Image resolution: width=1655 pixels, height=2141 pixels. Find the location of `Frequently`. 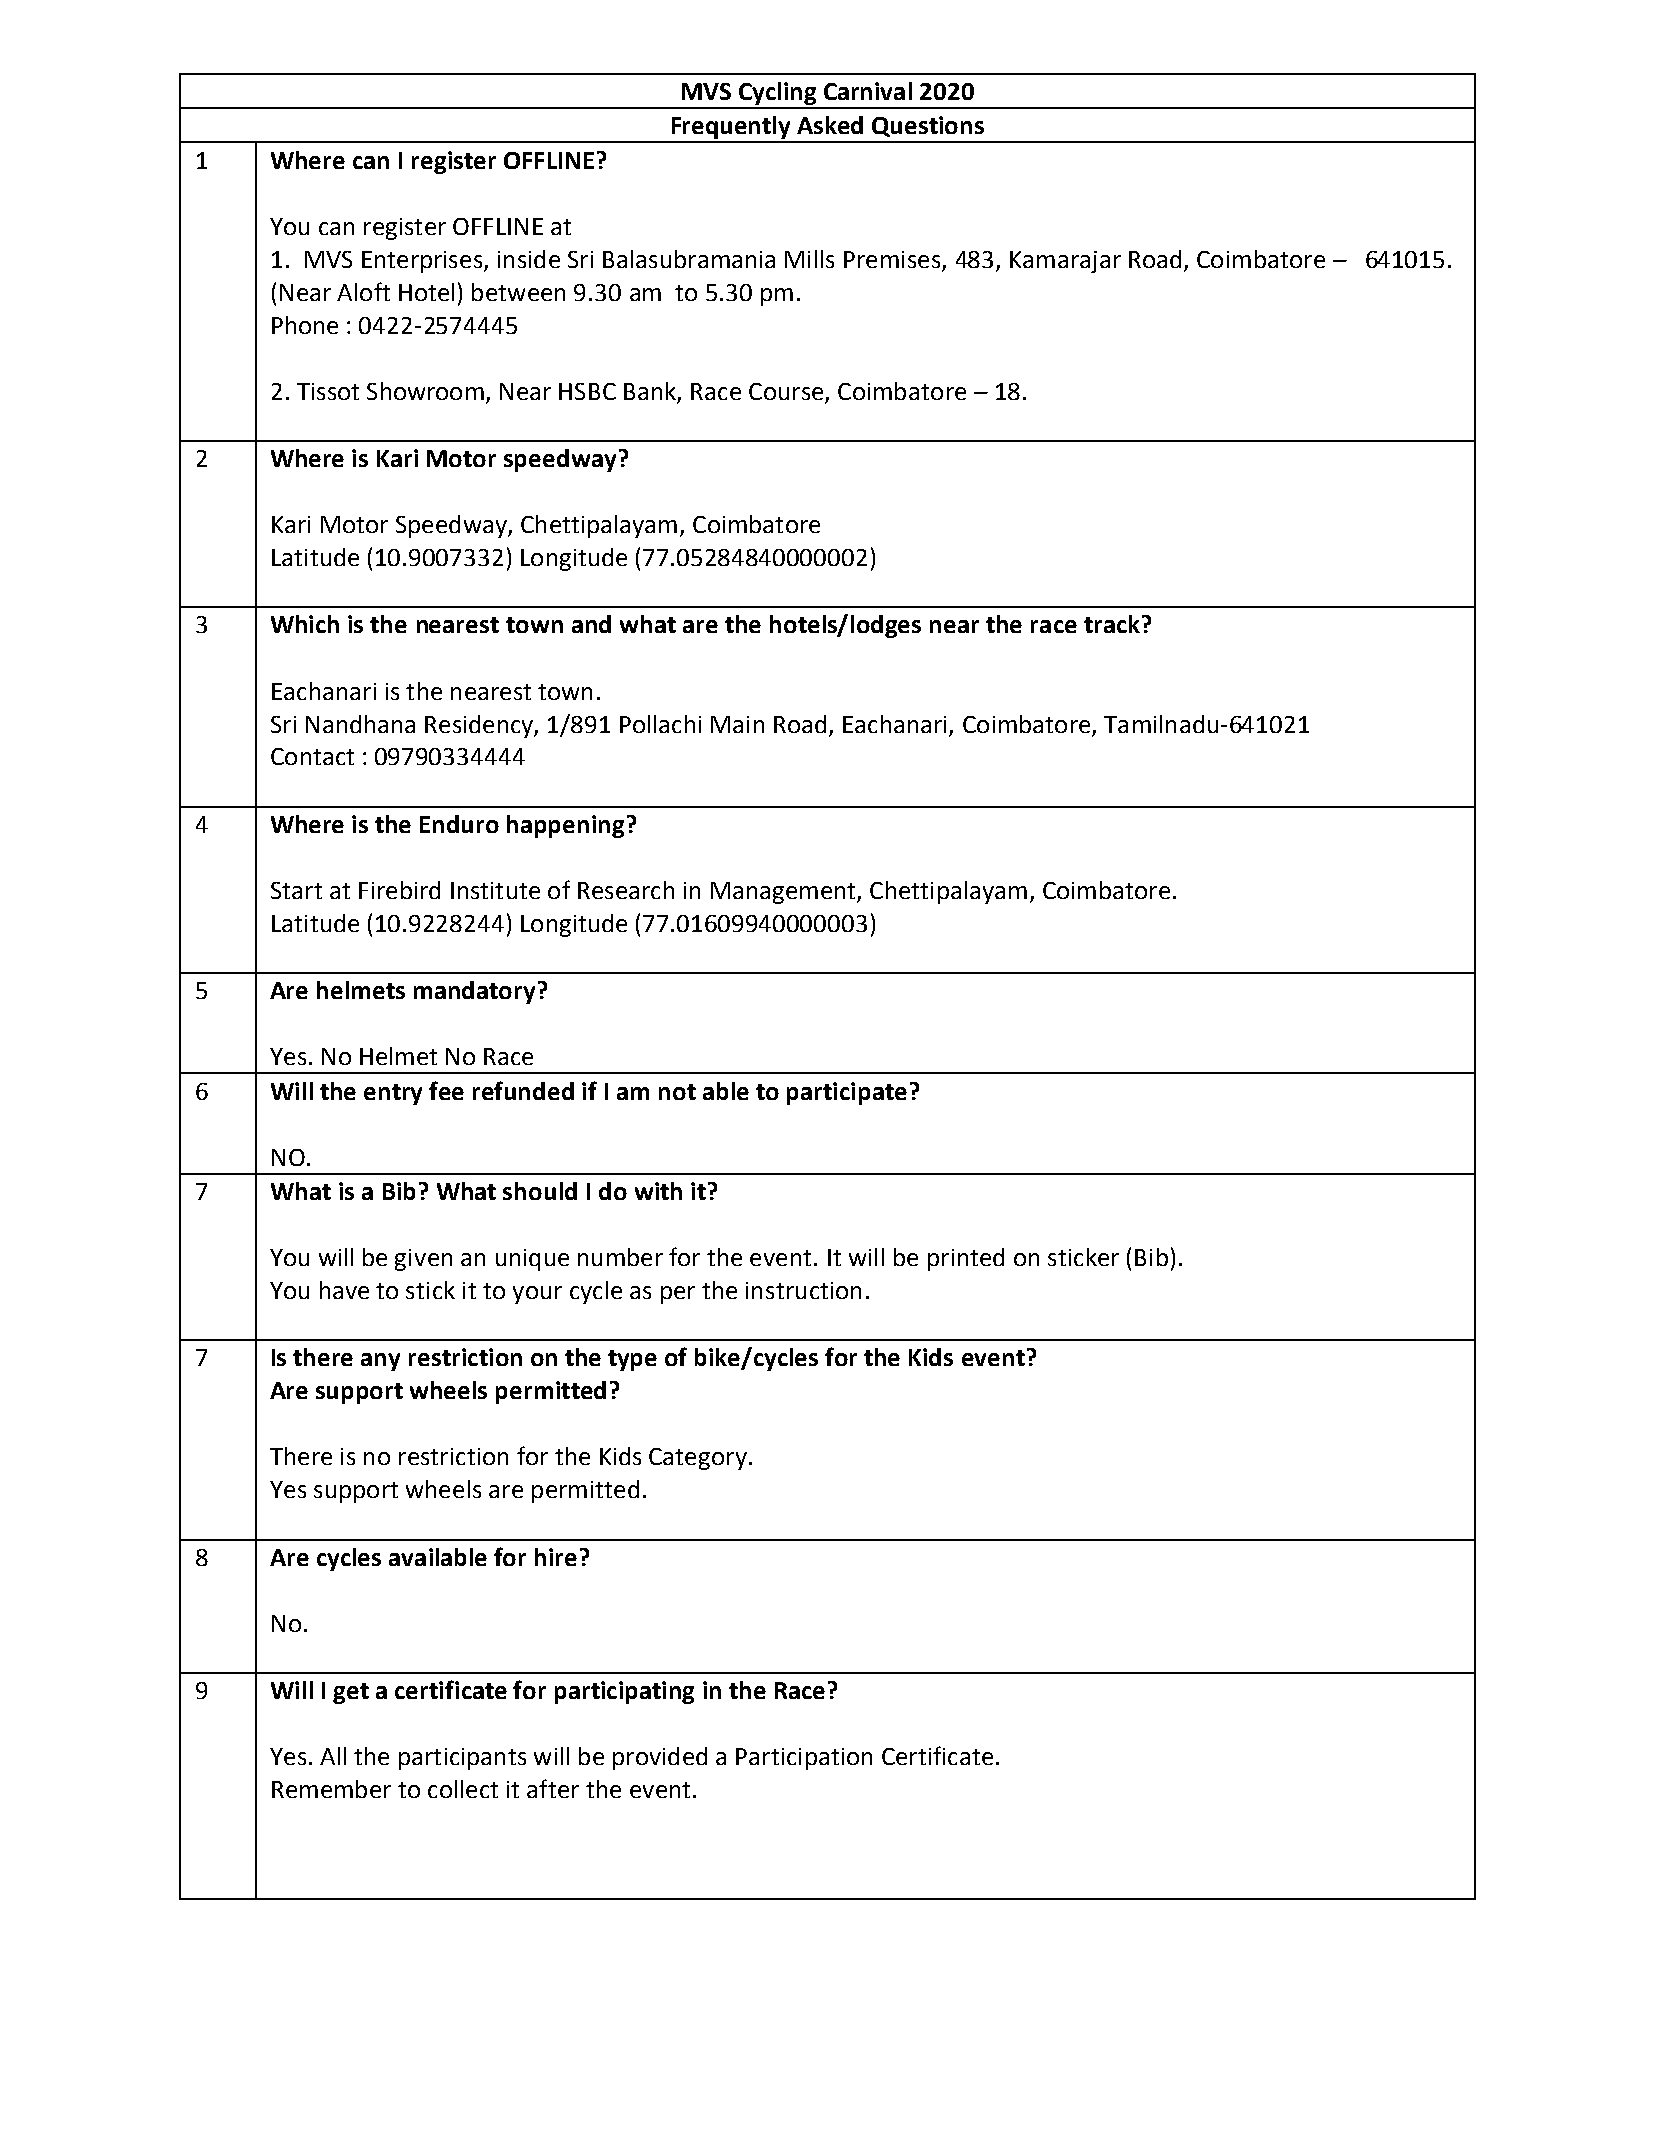

Frequently is located at coordinates (731, 129).
